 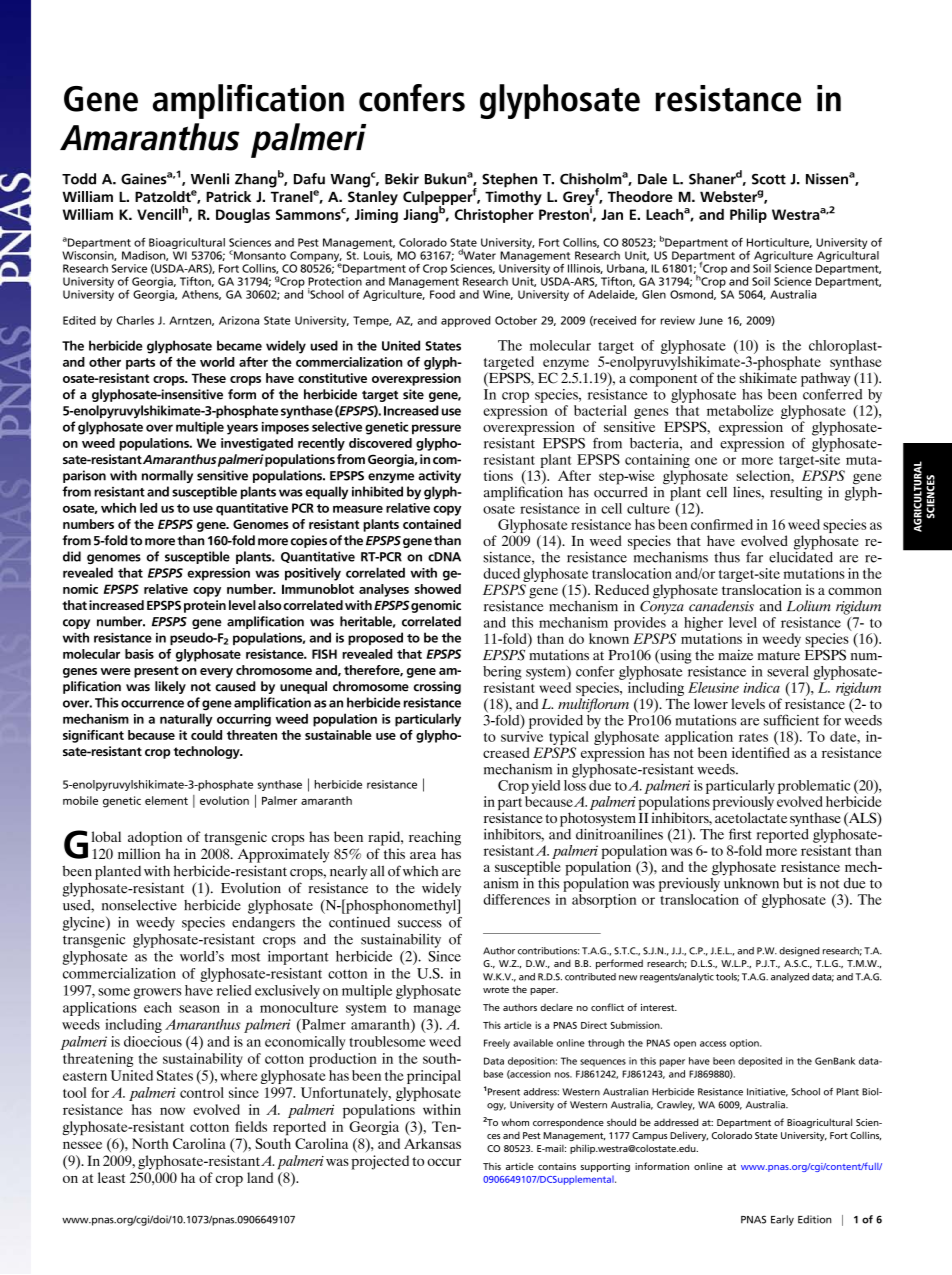 I want to click on Scott, so click(x=769, y=179).
